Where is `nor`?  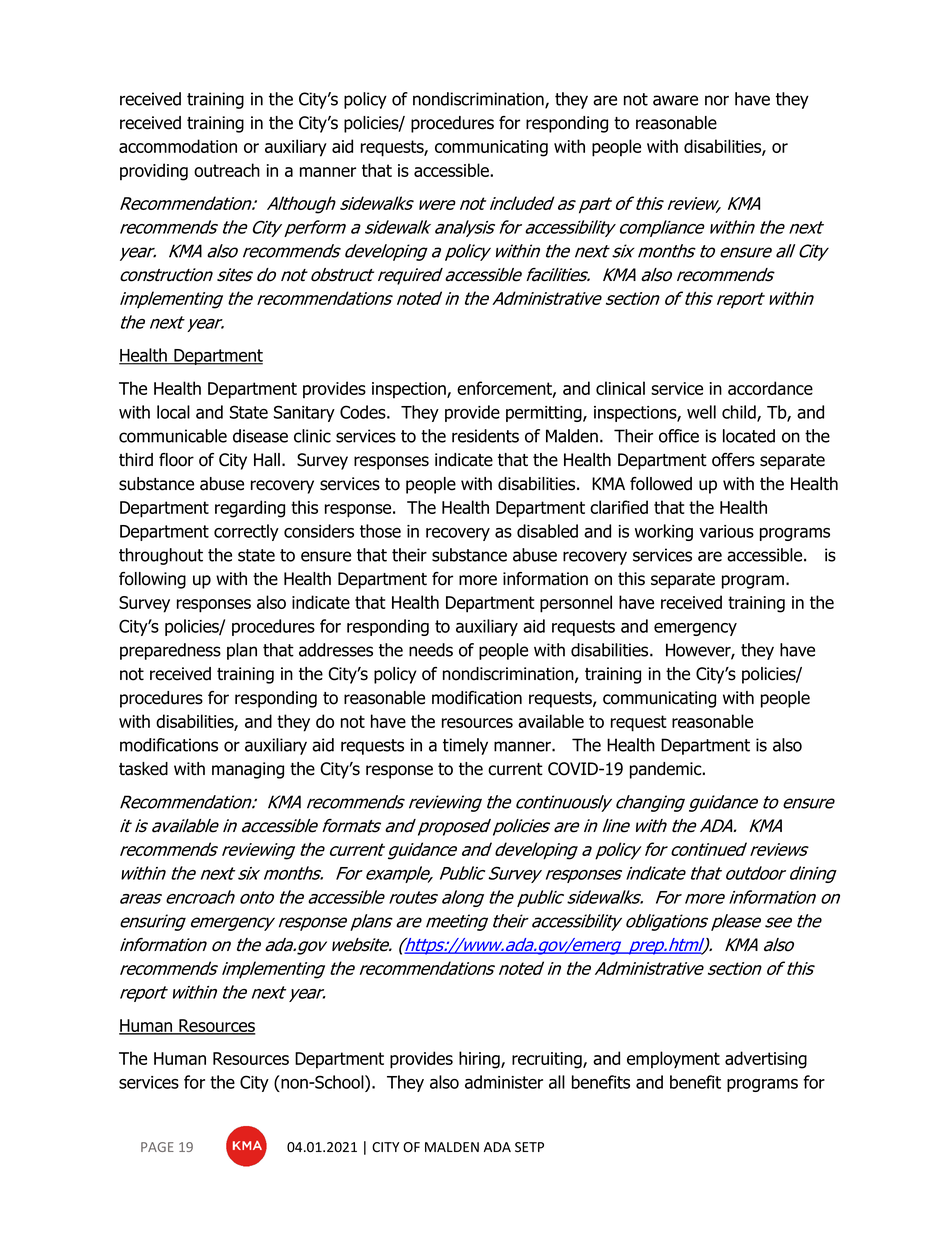 nor is located at coordinates (717, 100).
